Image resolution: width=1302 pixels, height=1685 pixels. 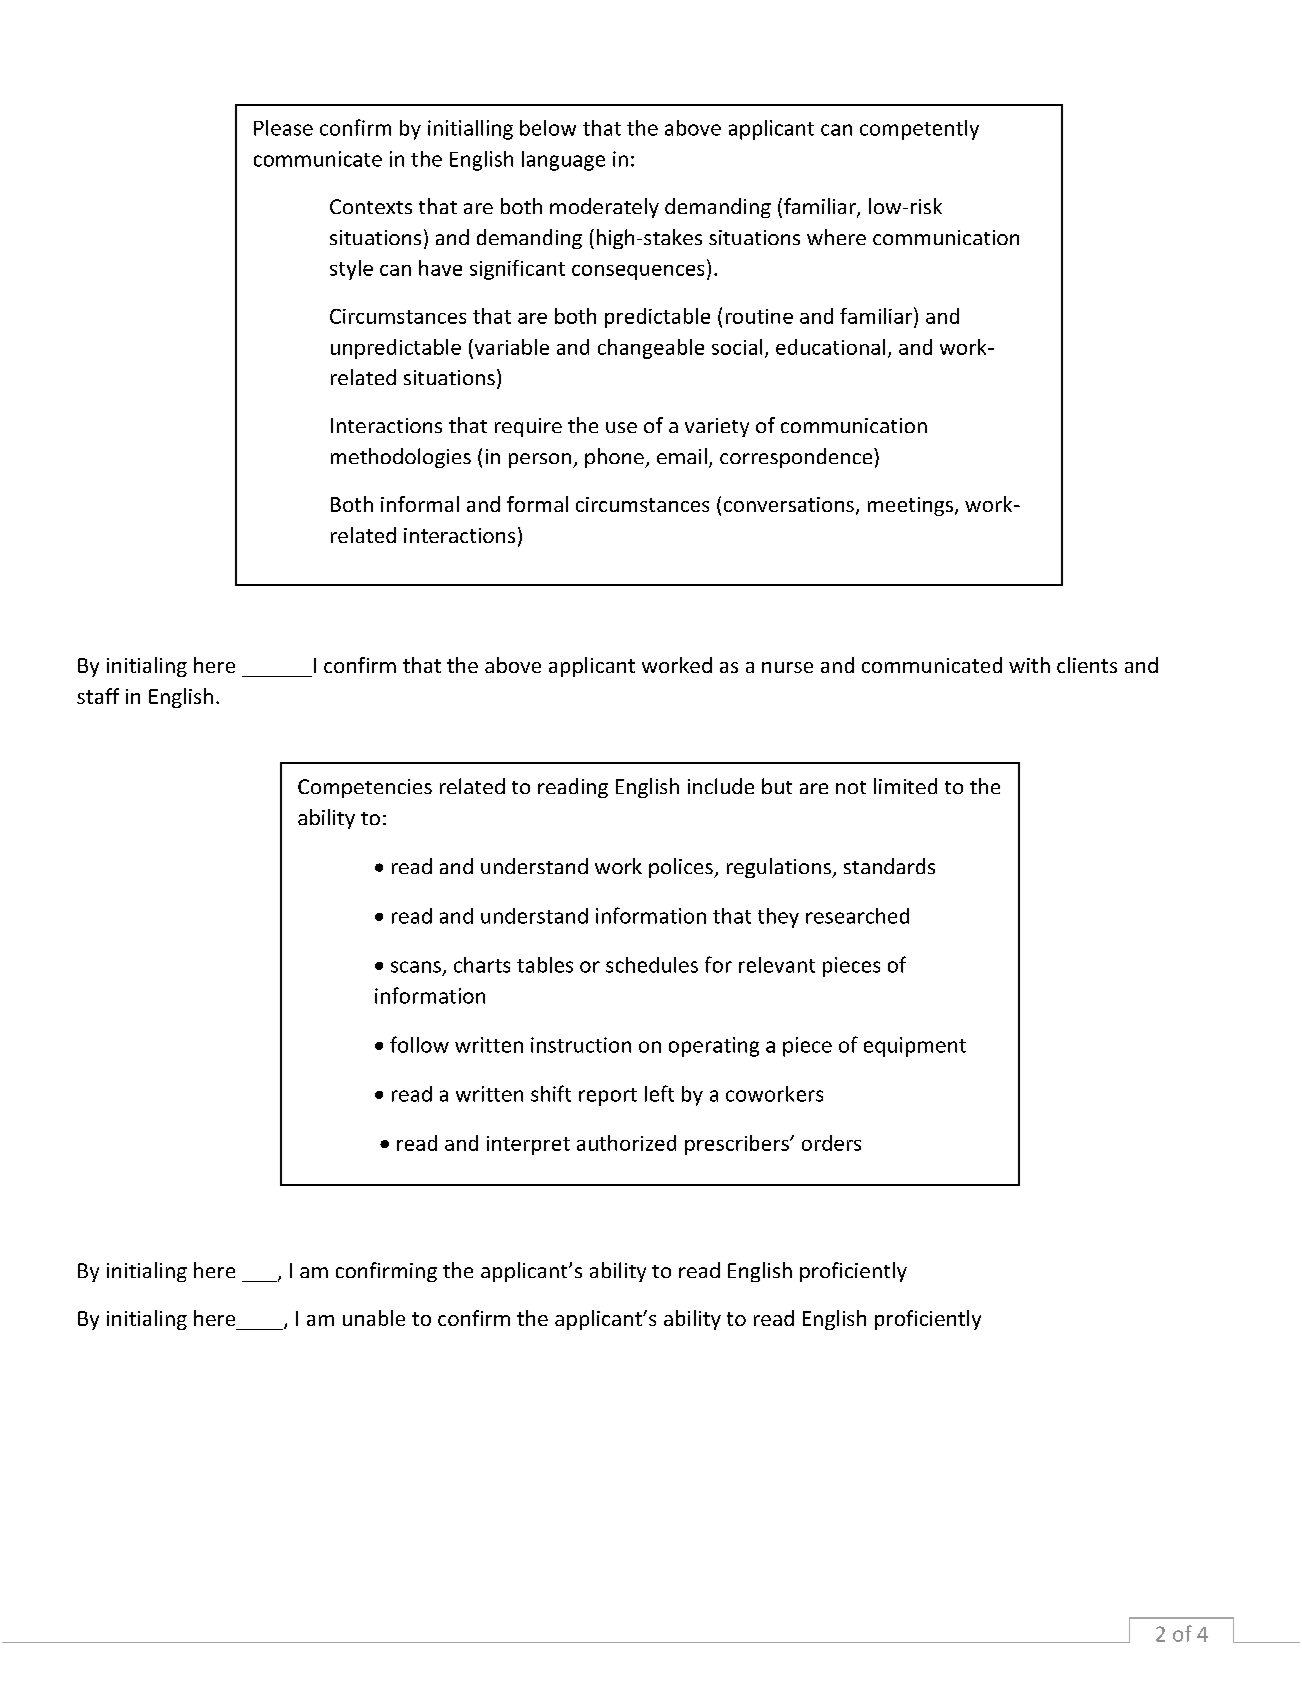 What do you see at coordinates (915, 1047) in the page?
I see `equipment` at bounding box center [915, 1047].
